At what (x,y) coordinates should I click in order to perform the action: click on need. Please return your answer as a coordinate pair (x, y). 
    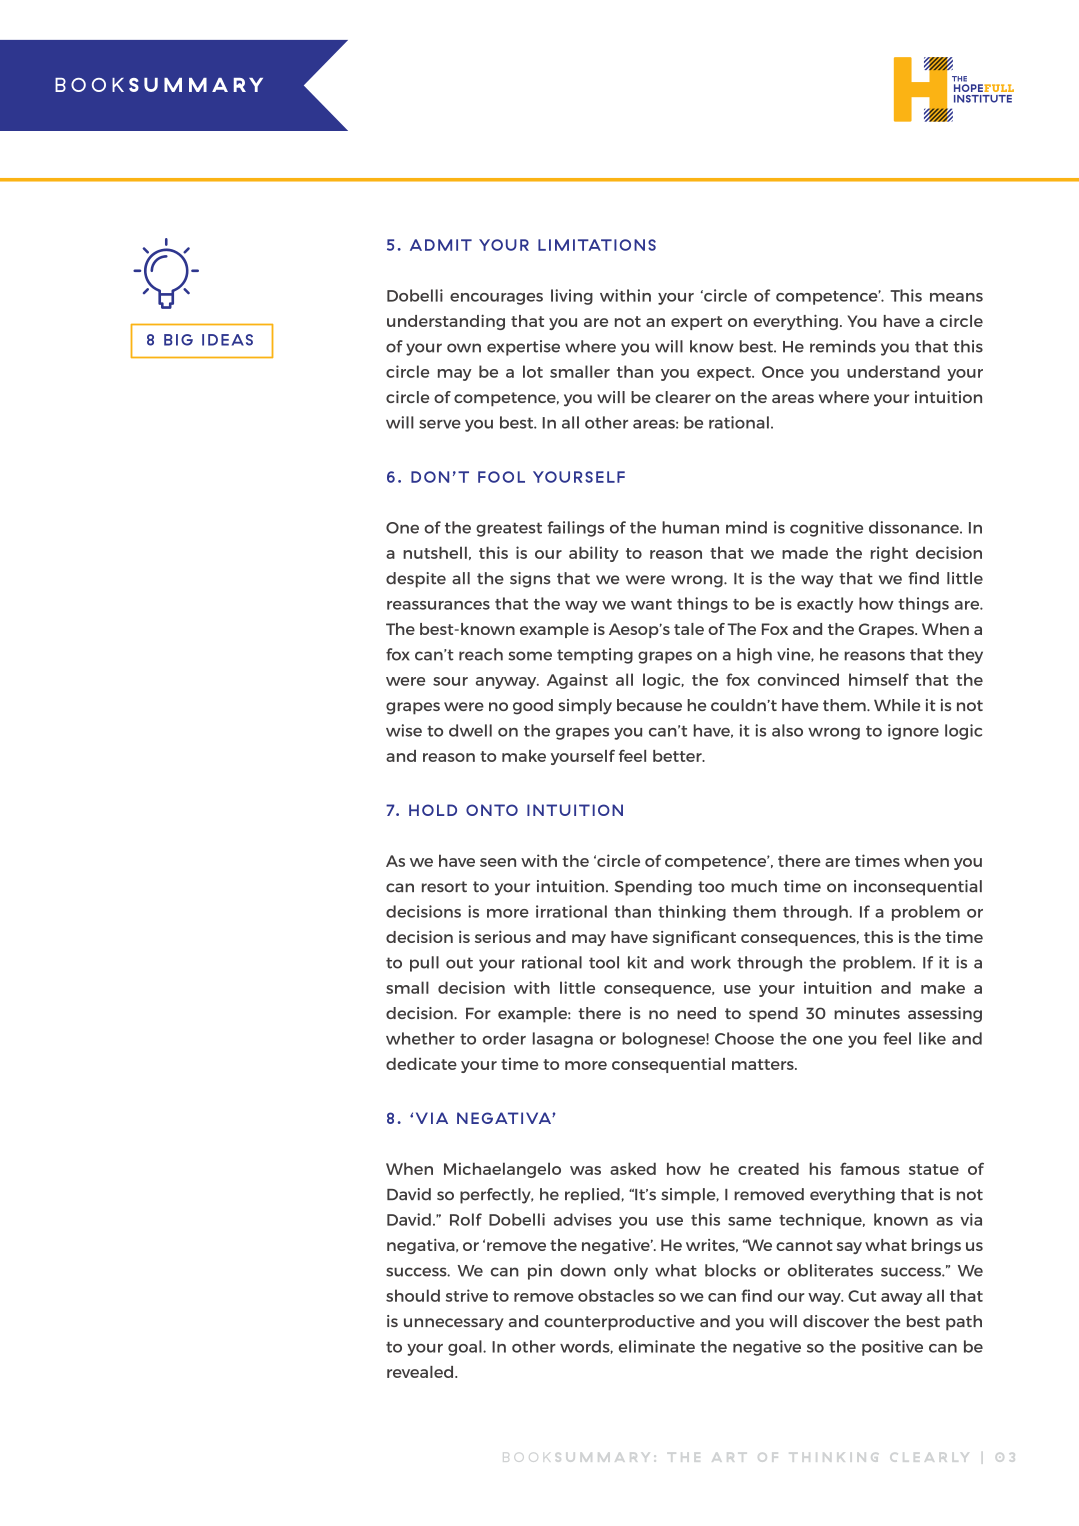
    Looking at the image, I should click on (696, 1013).
